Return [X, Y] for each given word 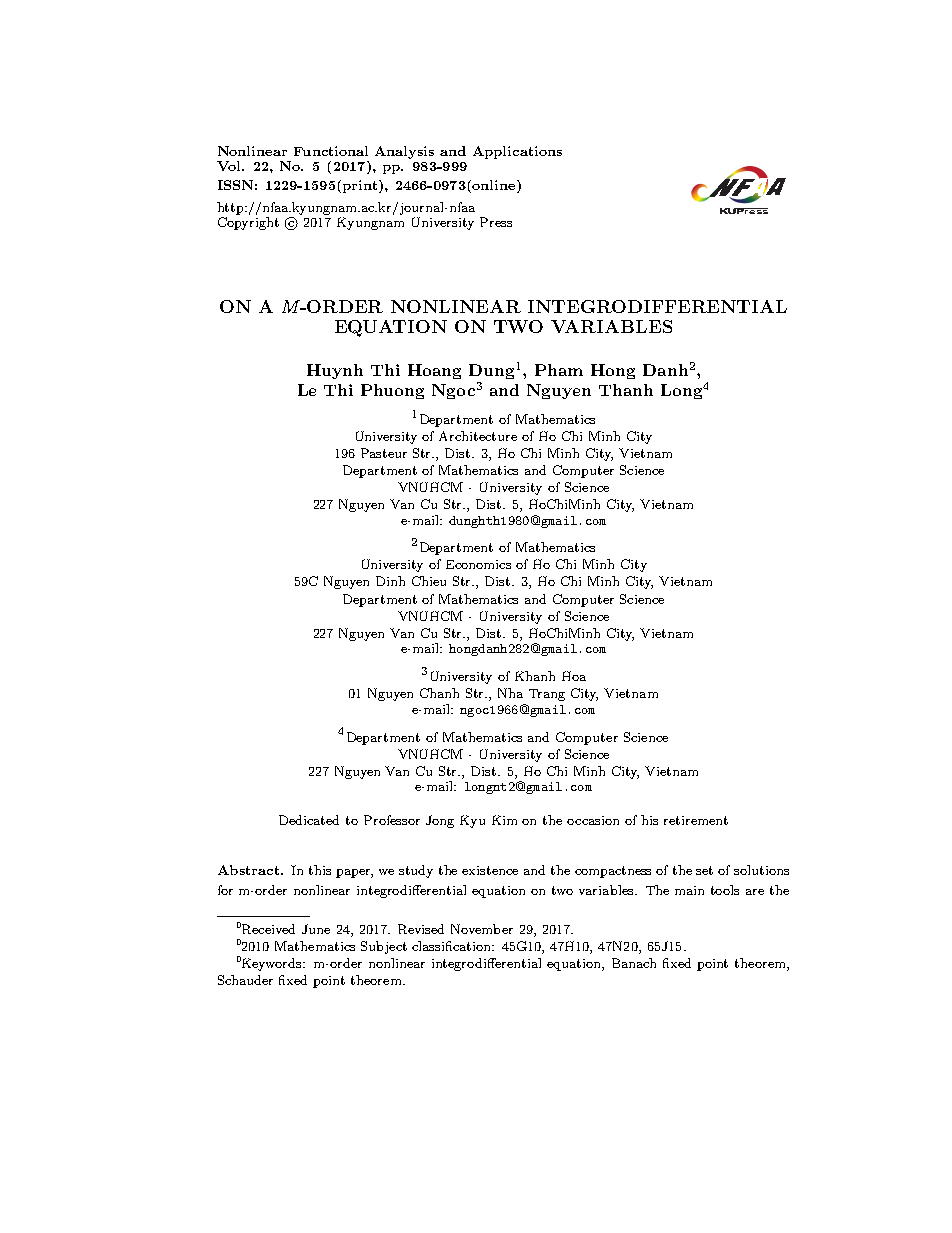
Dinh [390, 581]
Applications [517, 152]
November [482, 929]
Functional [331, 151]
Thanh [626, 390]
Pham [559, 370]
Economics [478, 564]
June [316, 929]
